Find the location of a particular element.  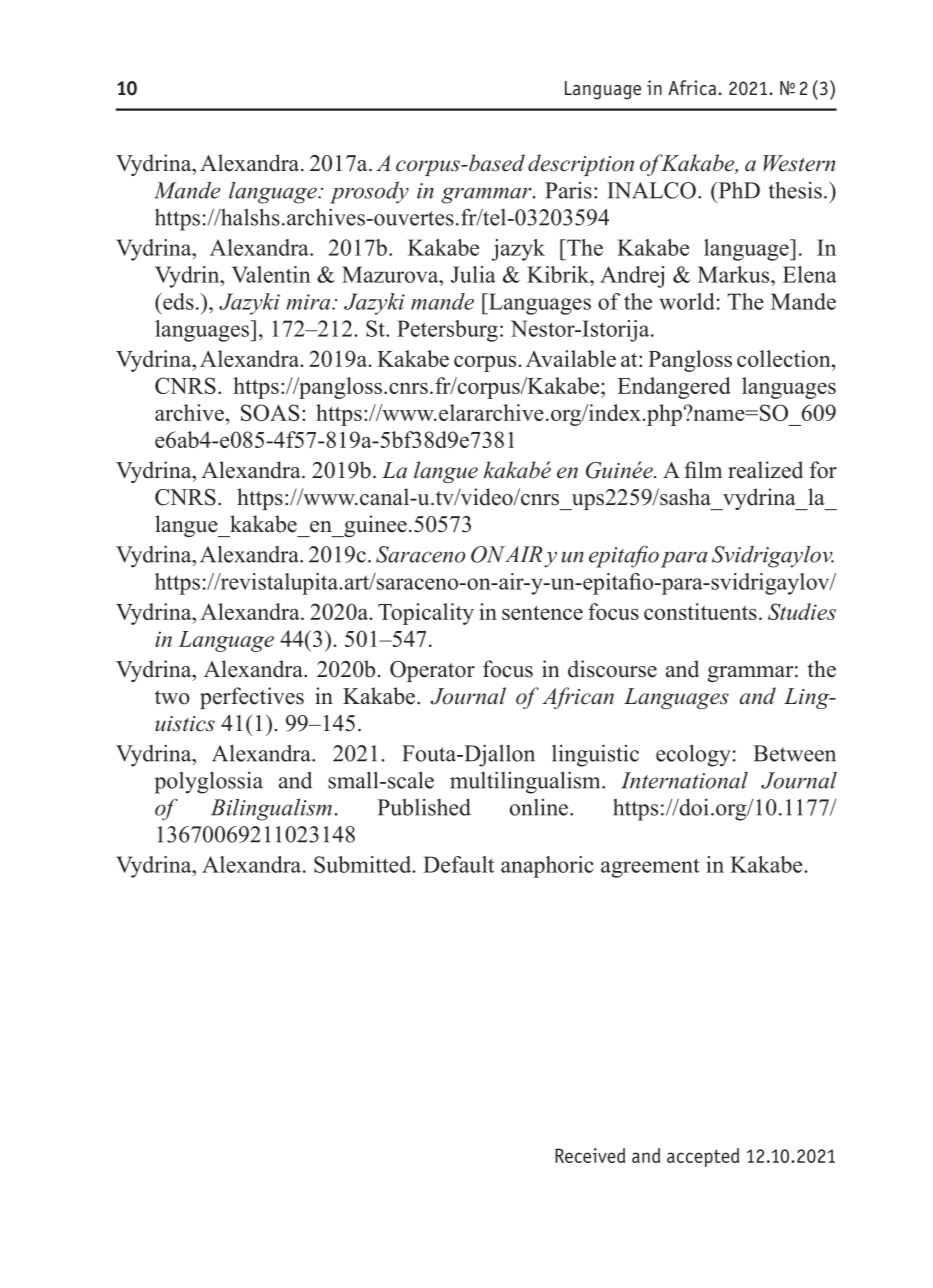

Received is located at coordinates (590, 1155).
